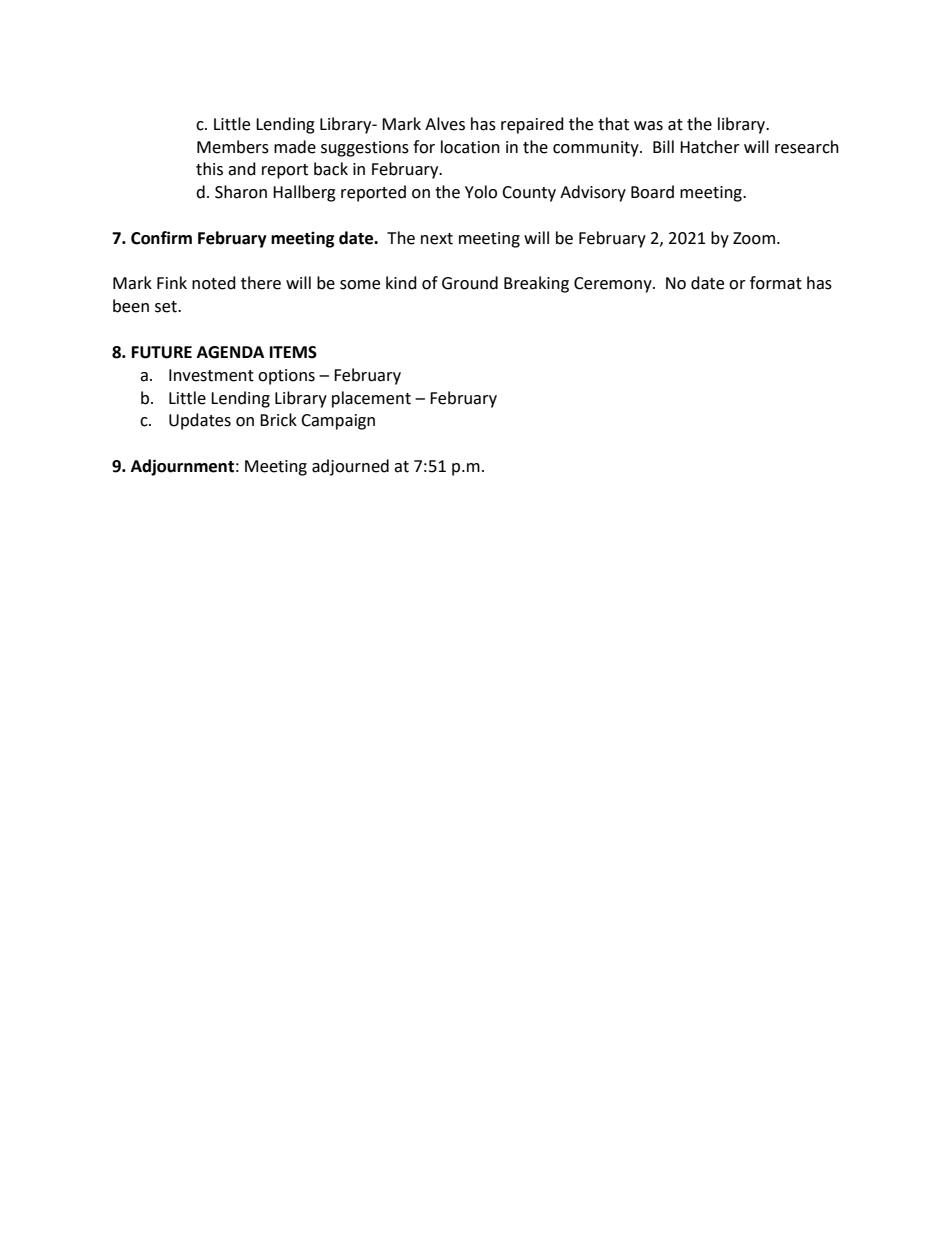 This page has height=1233, width=952. Describe the element at coordinates (445, 124) in the page. I see `Alves` at that location.
